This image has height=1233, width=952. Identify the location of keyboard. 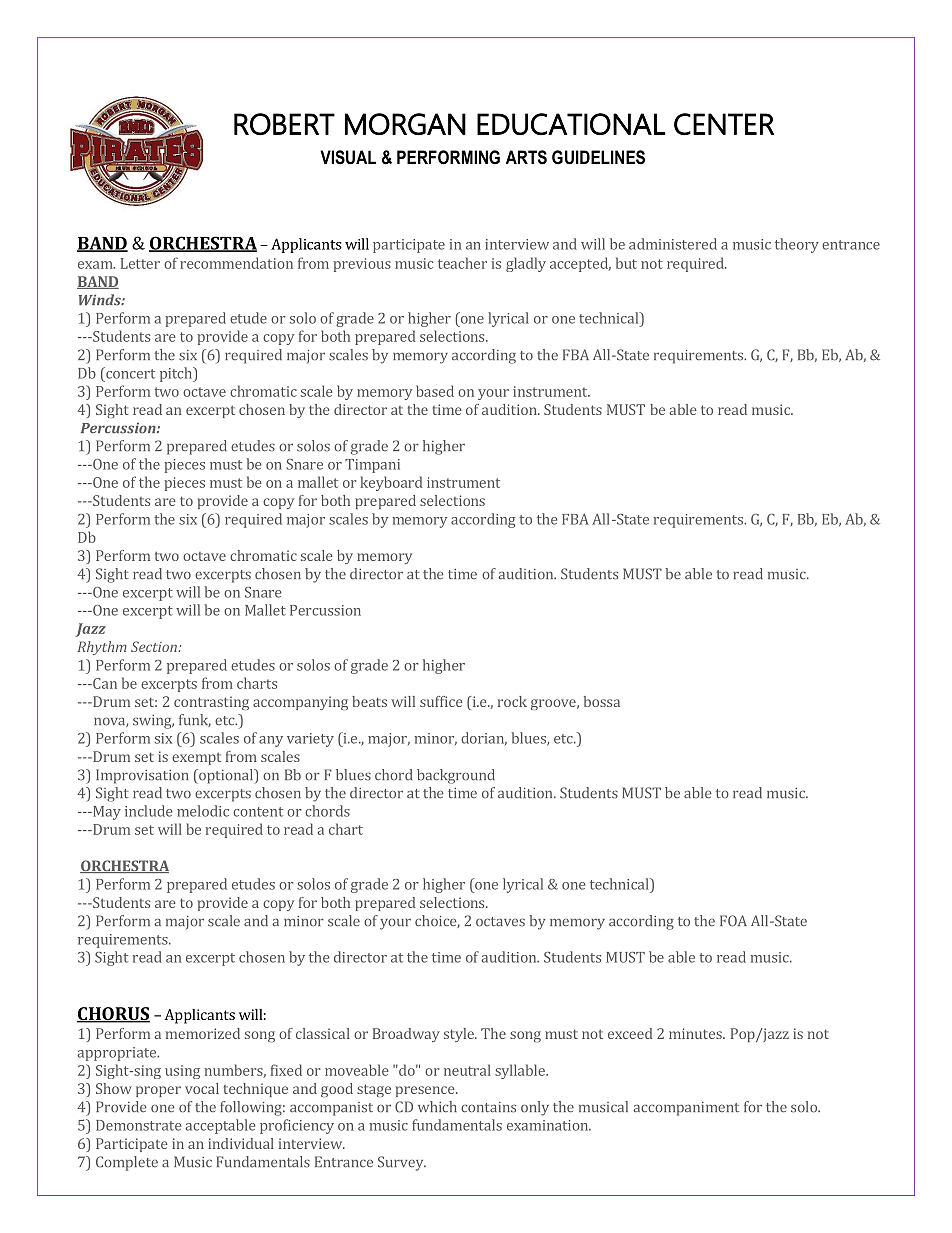
(391, 483).
